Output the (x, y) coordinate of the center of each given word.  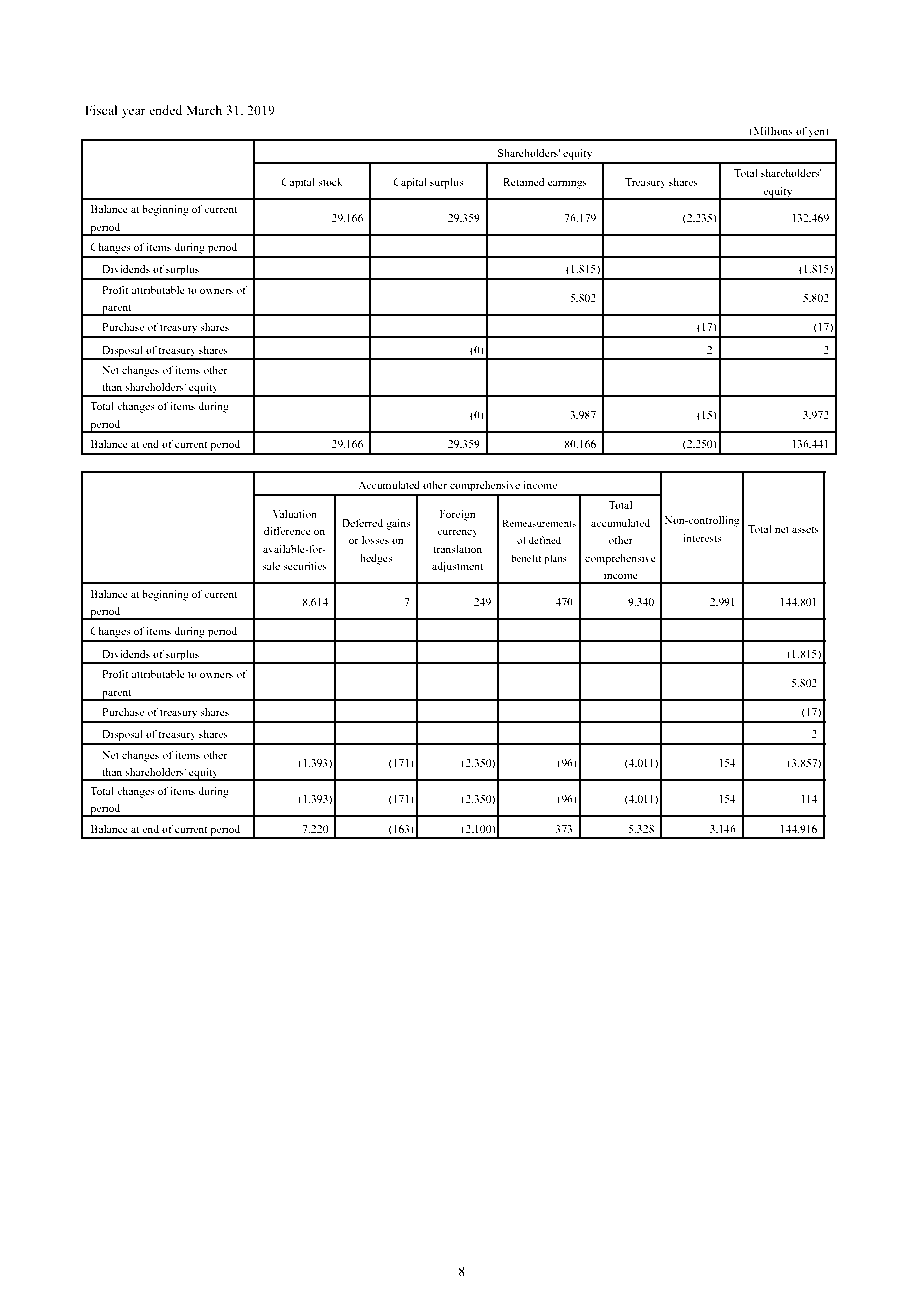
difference (287, 530)
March (204, 110)
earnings (567, 183)
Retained (524, 182)
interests (702, 538)
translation (457, 549)
